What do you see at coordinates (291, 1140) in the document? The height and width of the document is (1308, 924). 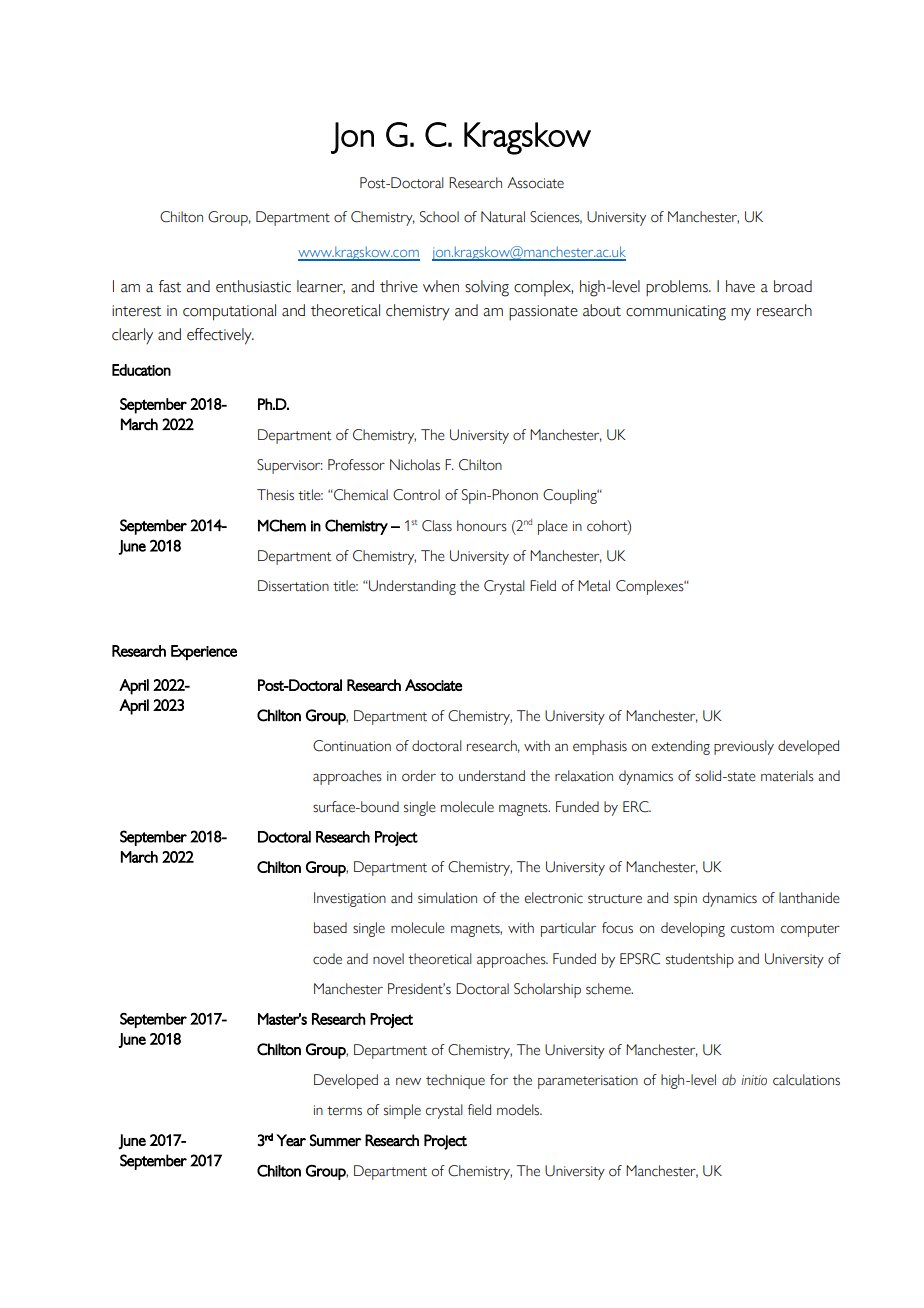 I see `Year` at bounding box center [291, 1140].
